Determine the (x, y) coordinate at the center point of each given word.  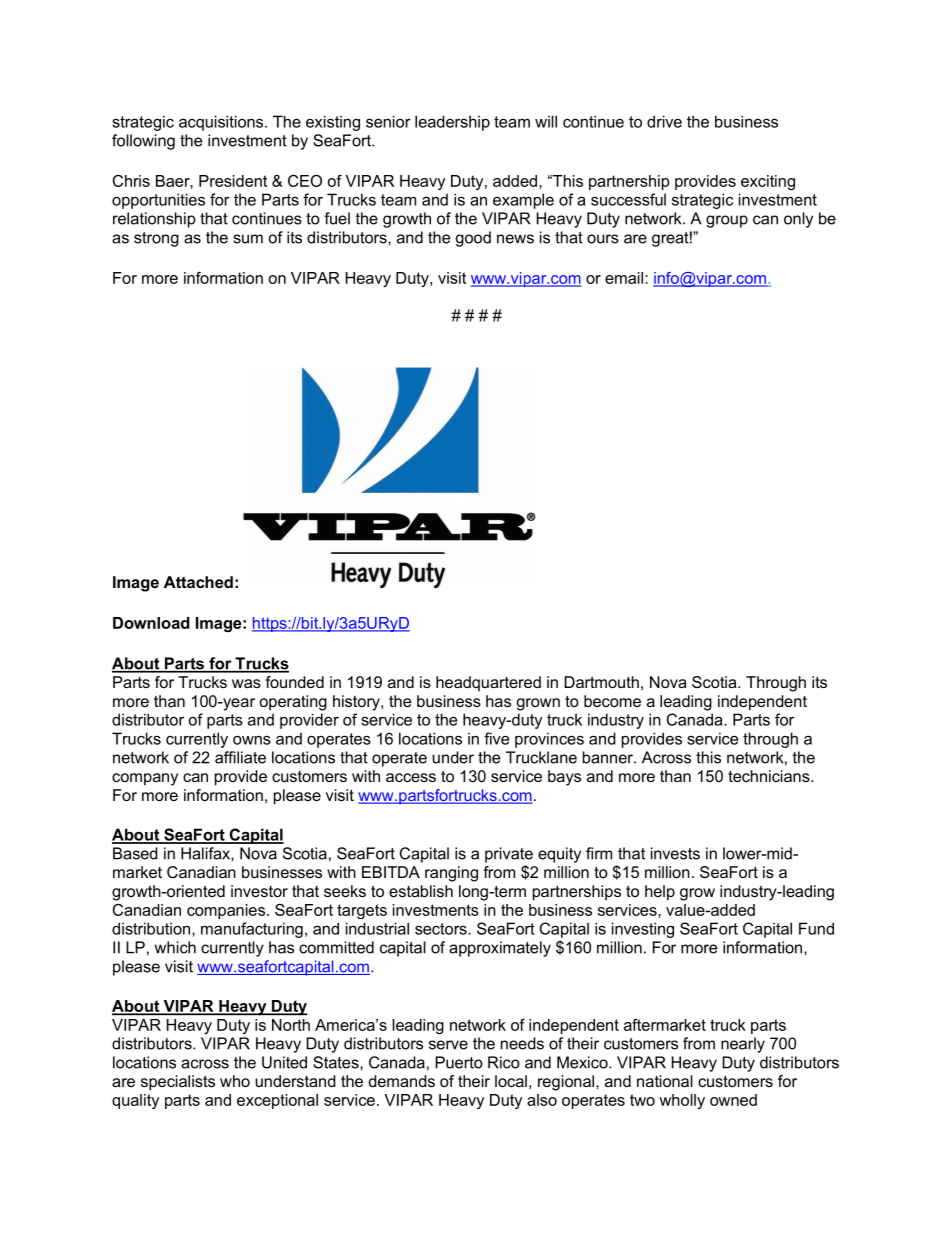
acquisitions (222, 123)
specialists (178, 1083)
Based (135, 853)
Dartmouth (601, 682)
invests (675, 853)
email (624, 278)
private (509, 855)
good (473, 239)
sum (248, 239)
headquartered (488, 684)
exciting (768, 182)
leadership (452, 123)
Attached (198, 582)
